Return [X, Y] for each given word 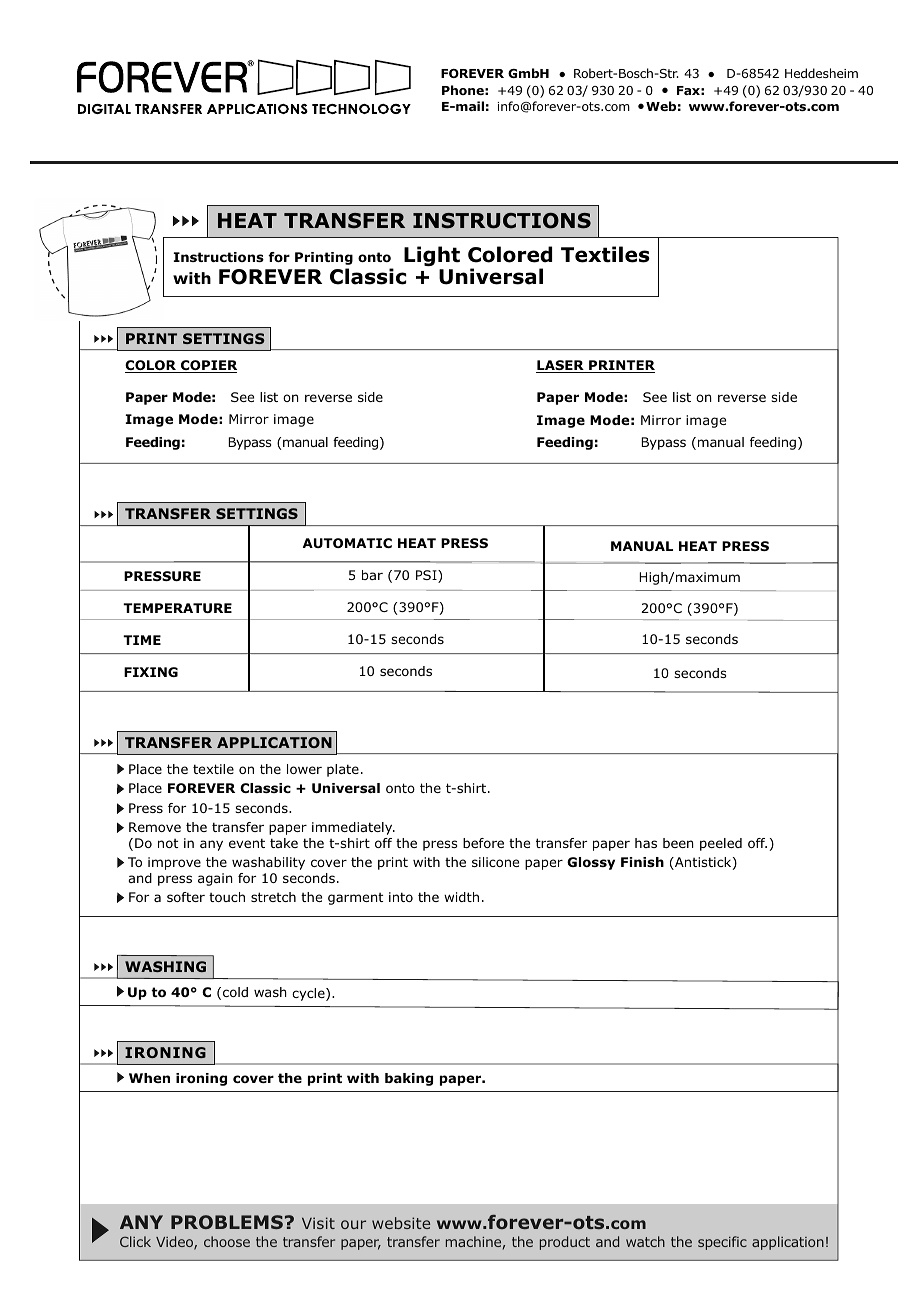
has [646, 843]
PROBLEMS [227, 1222]
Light [432, 258]
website [401, 1223]
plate [343, 770]
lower [304, 769]
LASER [561, 366]
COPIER [208, 366]
